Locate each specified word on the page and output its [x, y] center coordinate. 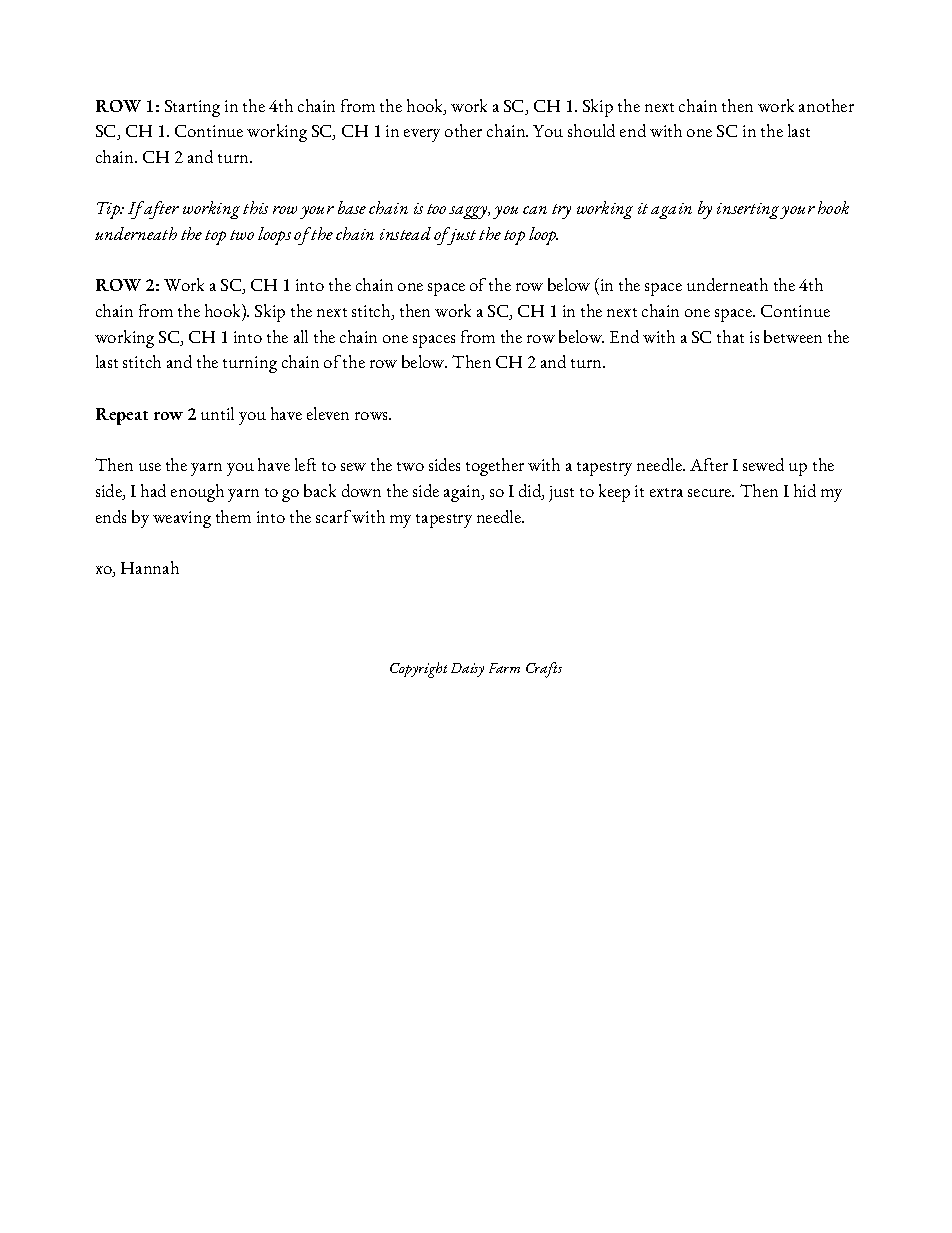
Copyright [418, 670]
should [591, 130]
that [730, 336]
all [301, 336]
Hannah [150, 567]
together [495, 467]
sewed [763, 464]
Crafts [544, 670]
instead [405, 233]
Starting [192, 108]
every [422, 135]
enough [197, 493]
